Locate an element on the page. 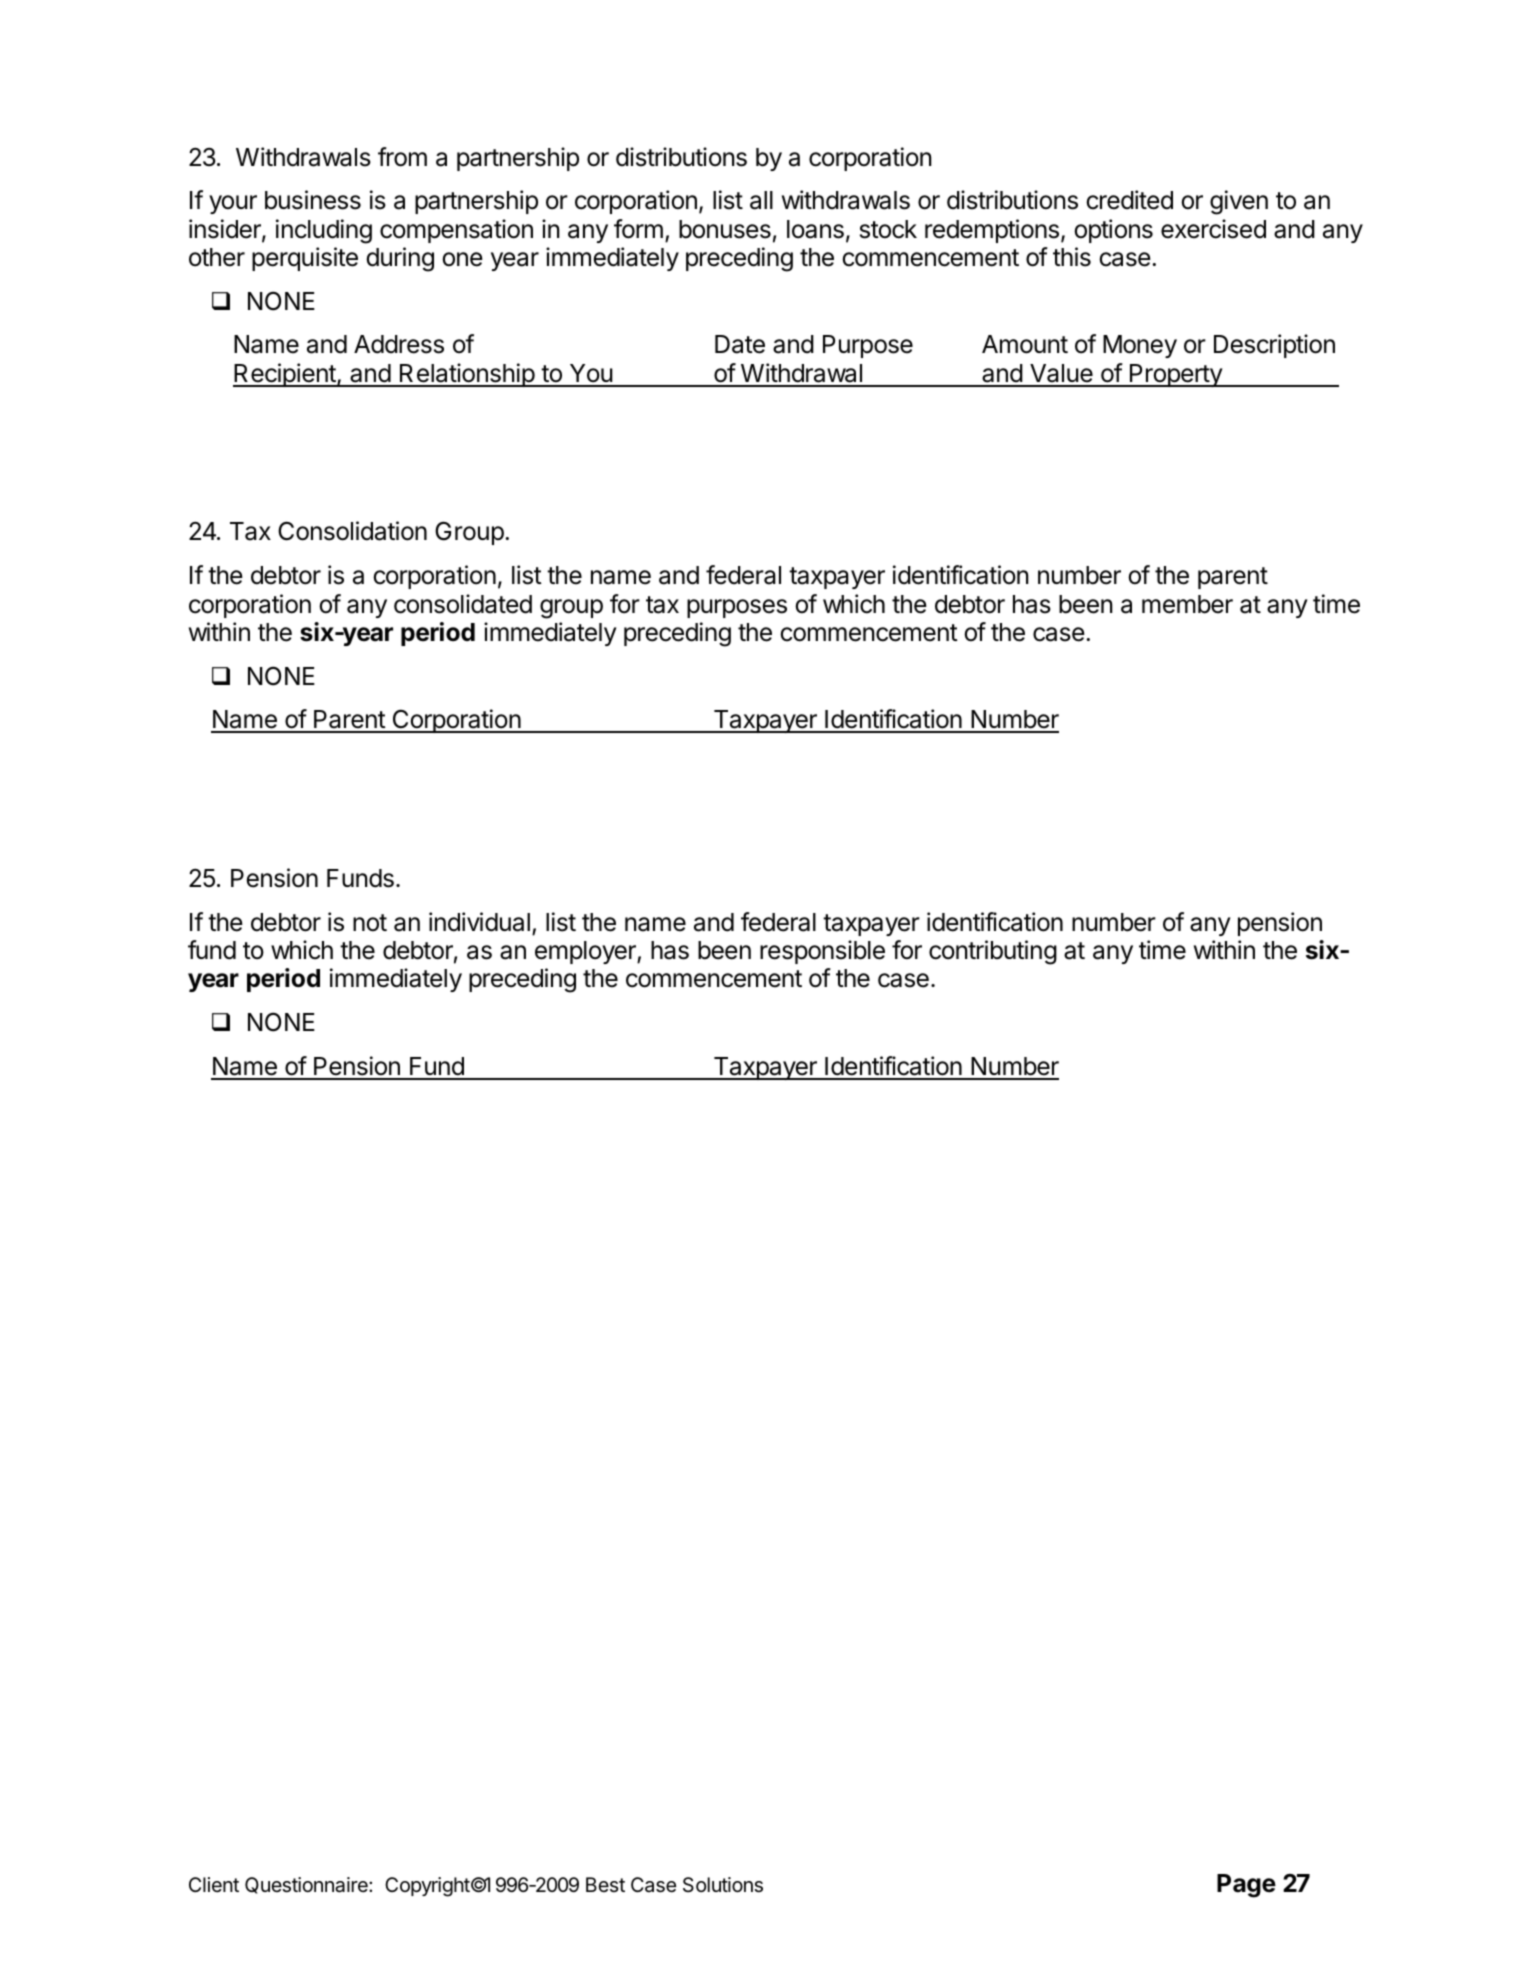  not is located at coordinates (370, 923).
